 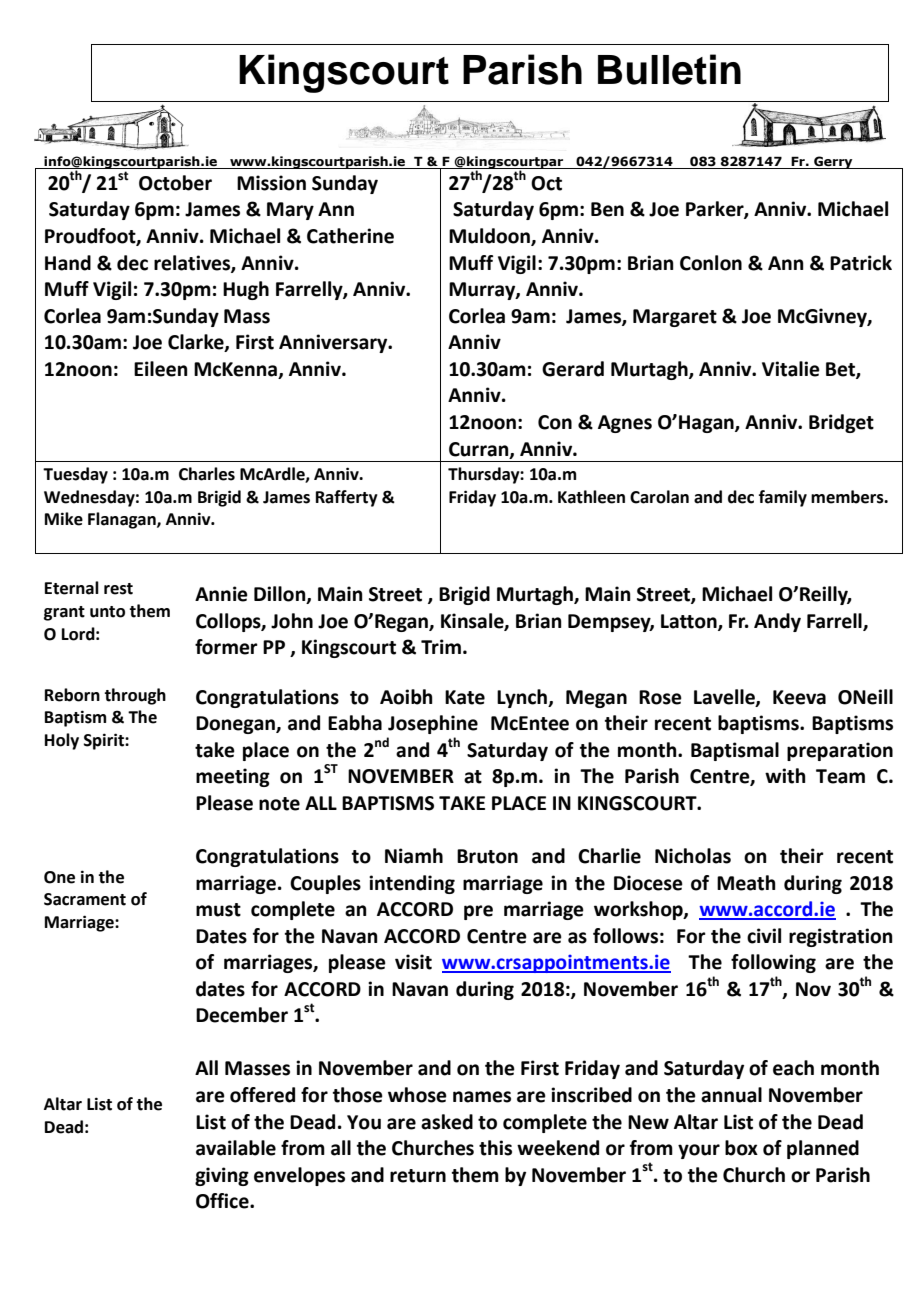 What do you see at coordinates (414, 856) in the page?
I see `Niamh` at bounding box center [414, 856].
